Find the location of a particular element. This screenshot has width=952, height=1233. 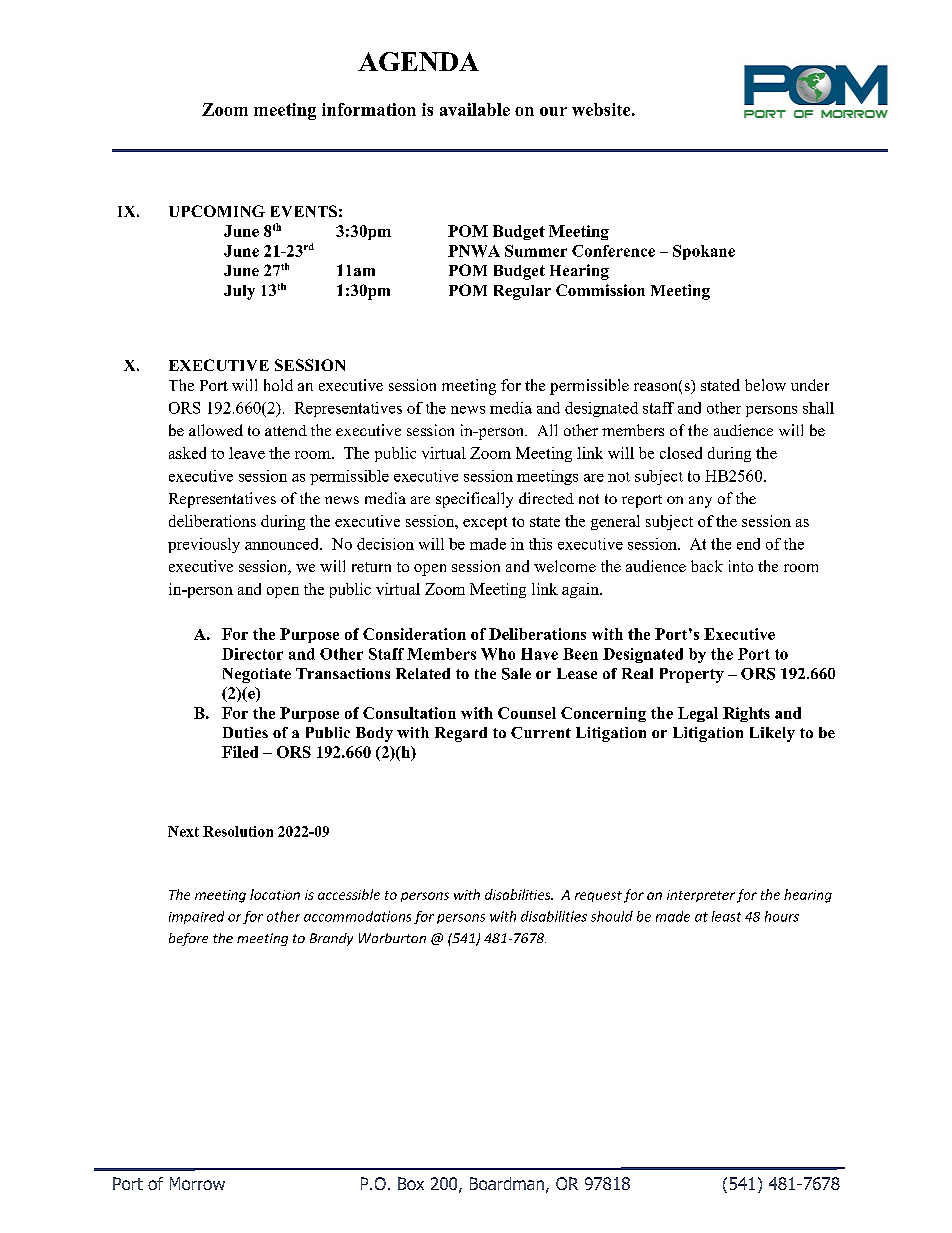

Director is located at coordinates (252, 654).
